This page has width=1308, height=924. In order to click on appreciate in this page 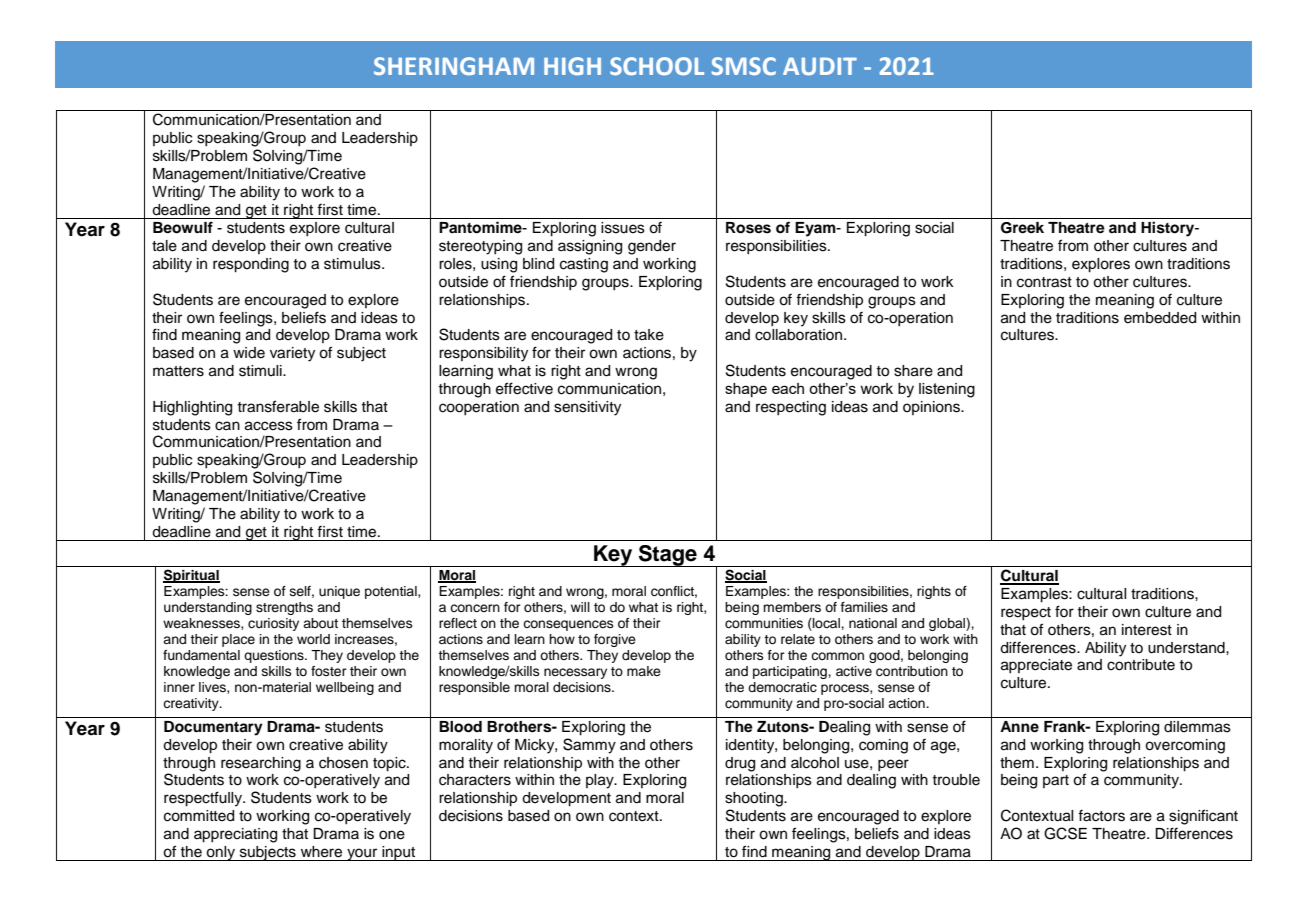, I will do `click(1036, 666)`.
